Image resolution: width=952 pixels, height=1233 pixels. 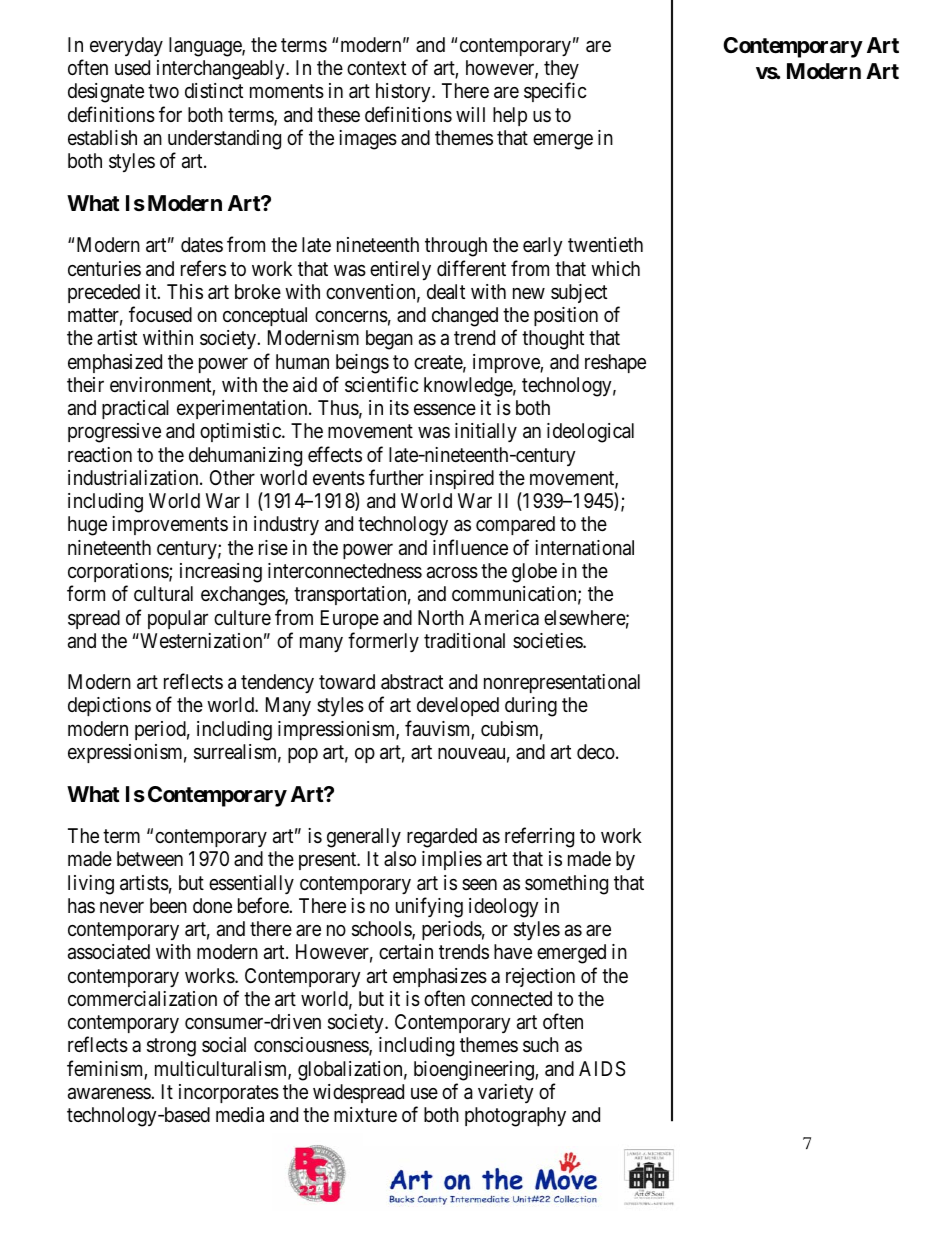 What do you see at coordinates (376, 68) in the screenshot?
I see `context` at bounding box center [376, 68].
